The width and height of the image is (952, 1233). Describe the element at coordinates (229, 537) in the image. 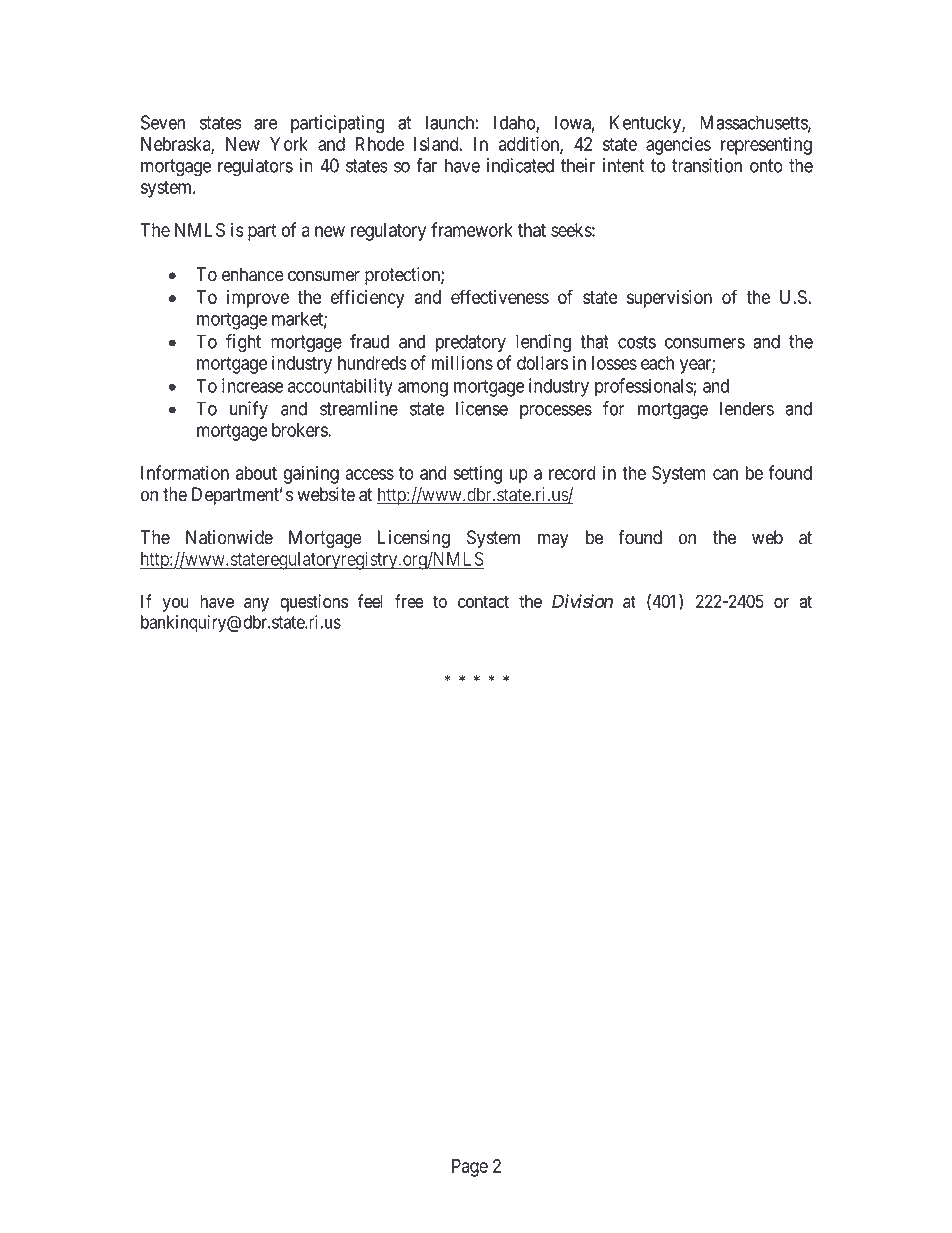

I see `Nationwide` at that location.
